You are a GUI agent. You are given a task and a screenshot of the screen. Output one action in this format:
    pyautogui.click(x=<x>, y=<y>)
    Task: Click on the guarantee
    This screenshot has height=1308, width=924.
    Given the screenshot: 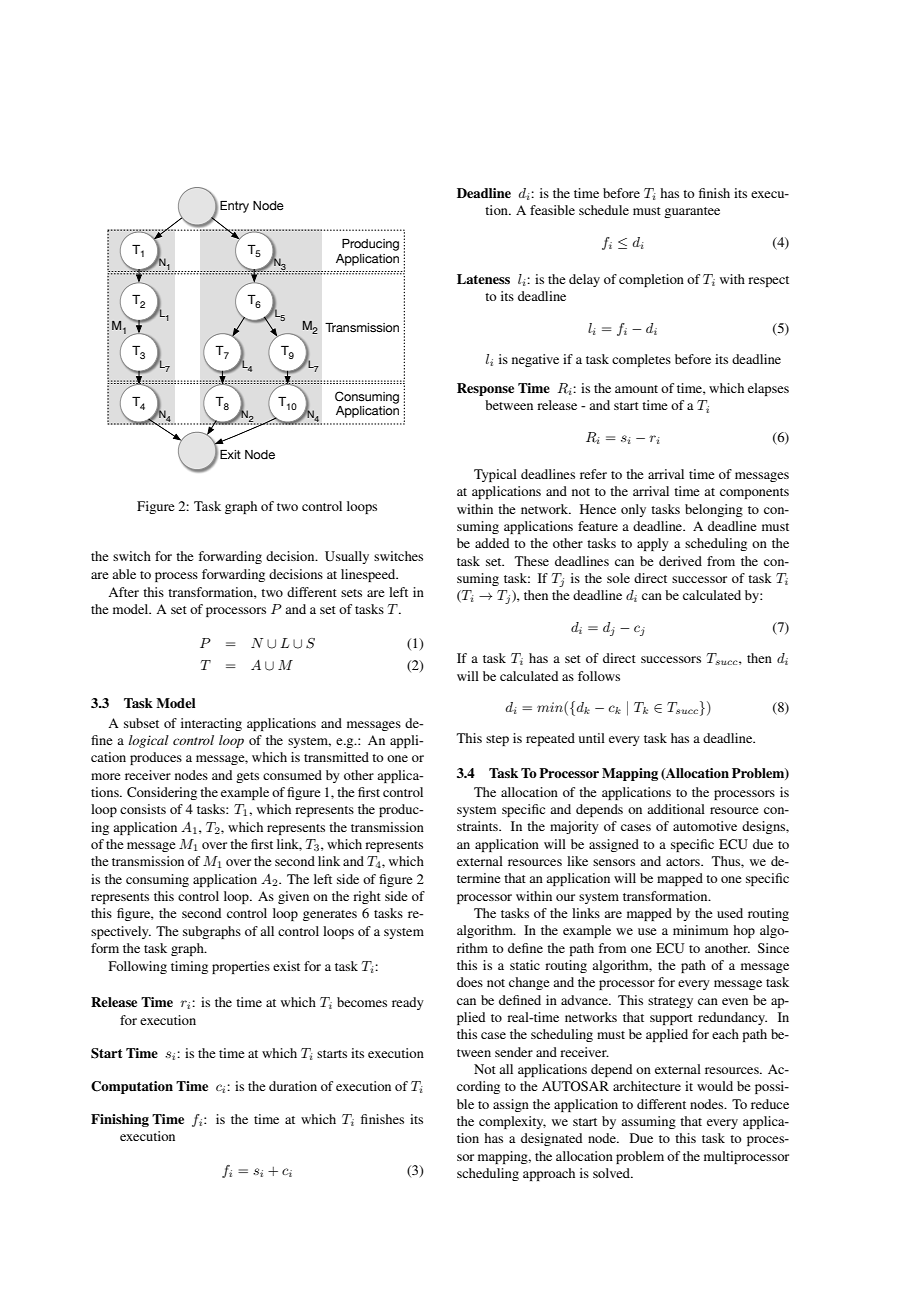 What is the action you would take?
    pyautogui.click(x=692, y=212)
